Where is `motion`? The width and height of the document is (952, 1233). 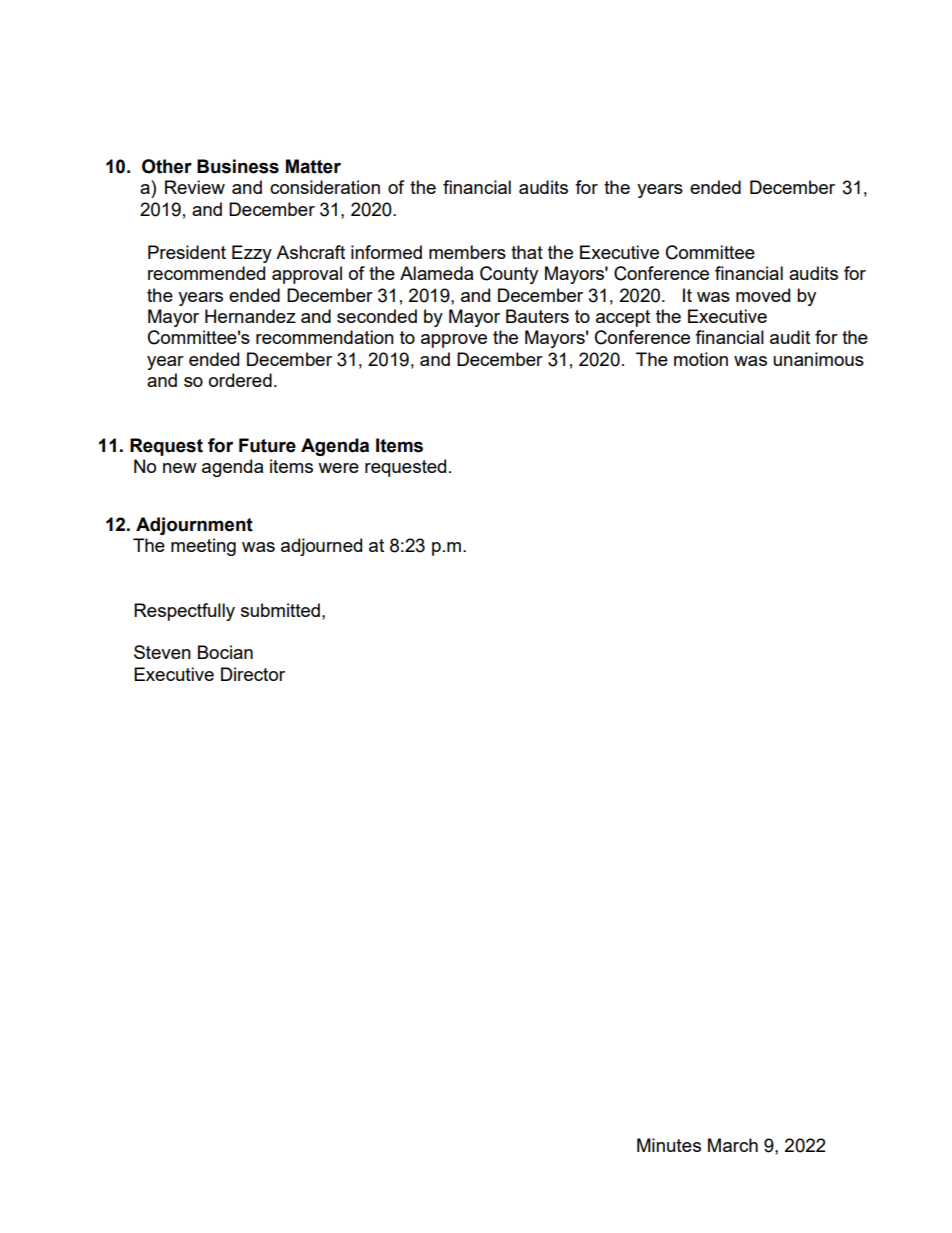 motion is located at coordinates (701, 359).
